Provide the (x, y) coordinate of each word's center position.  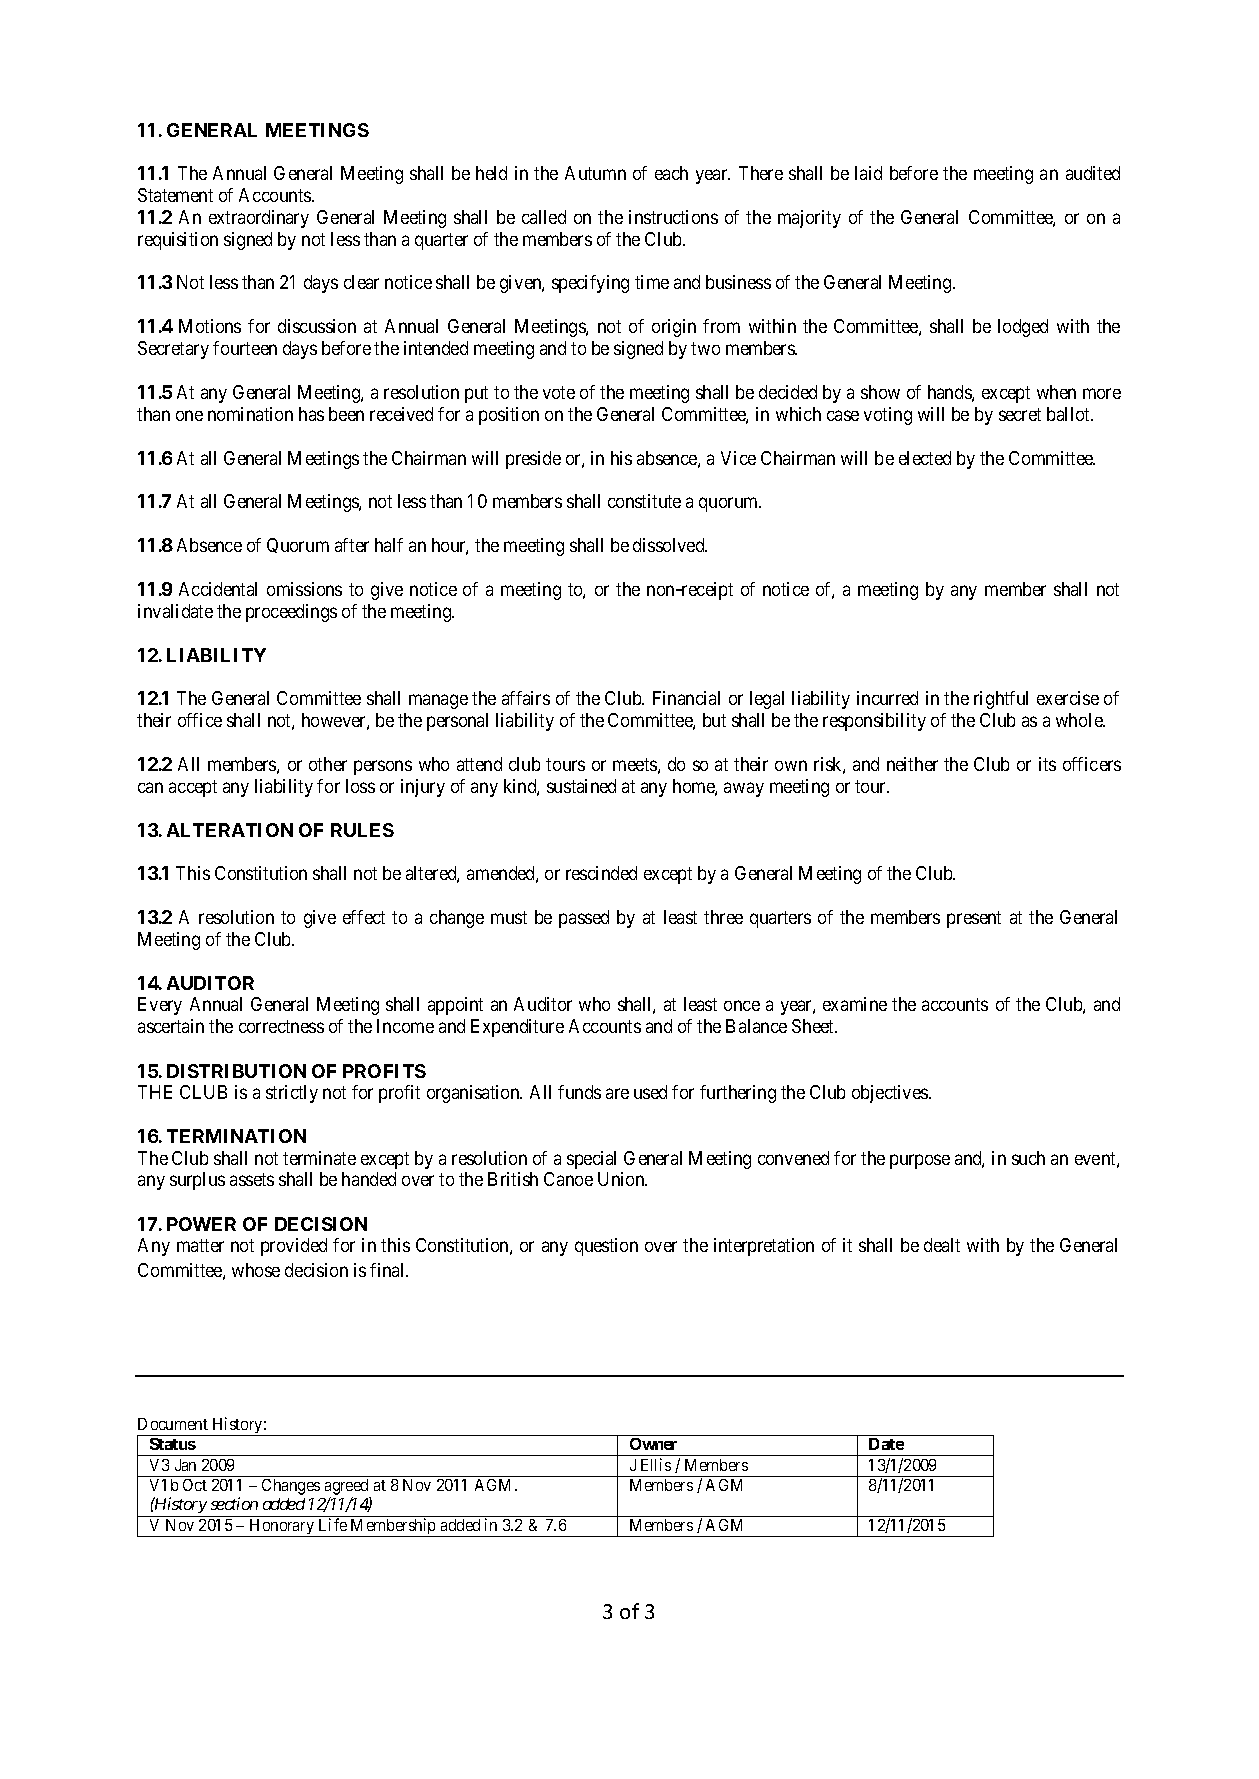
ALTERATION (230, 830)
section (234, 1503)
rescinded (601, 873)
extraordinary (259, 219)
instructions (673, 217)
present (974, 919)
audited (1093, 173)
